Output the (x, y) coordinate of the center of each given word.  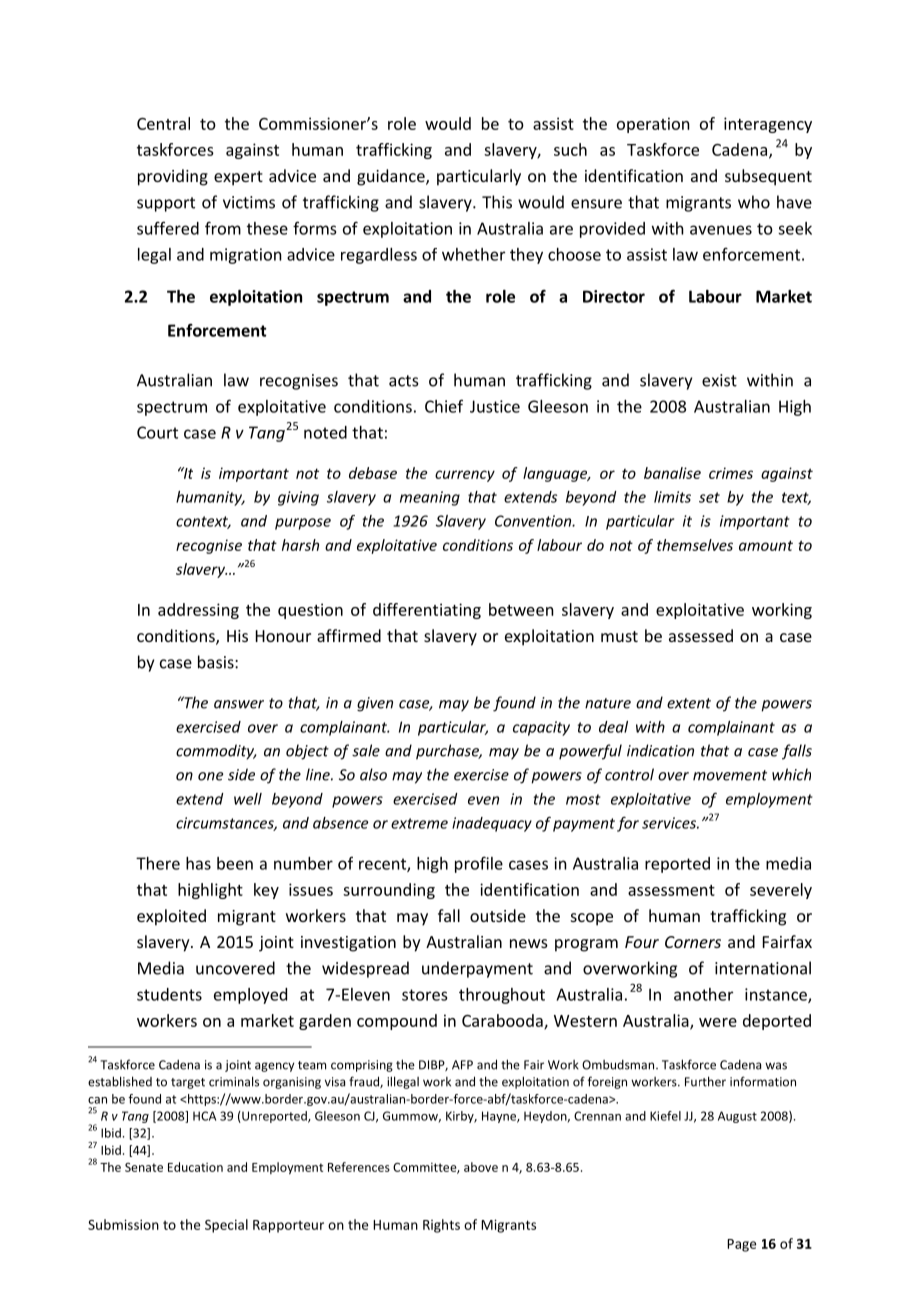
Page (741, 1245)
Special (226, 1226)
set (709, 497)
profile (479, 864)
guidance (392, 177)
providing (173, 177)
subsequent (768, 177)
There (158, 863)
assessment (671, 890)
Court (157, 432)
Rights (441, 1226)
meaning (430, 498)
